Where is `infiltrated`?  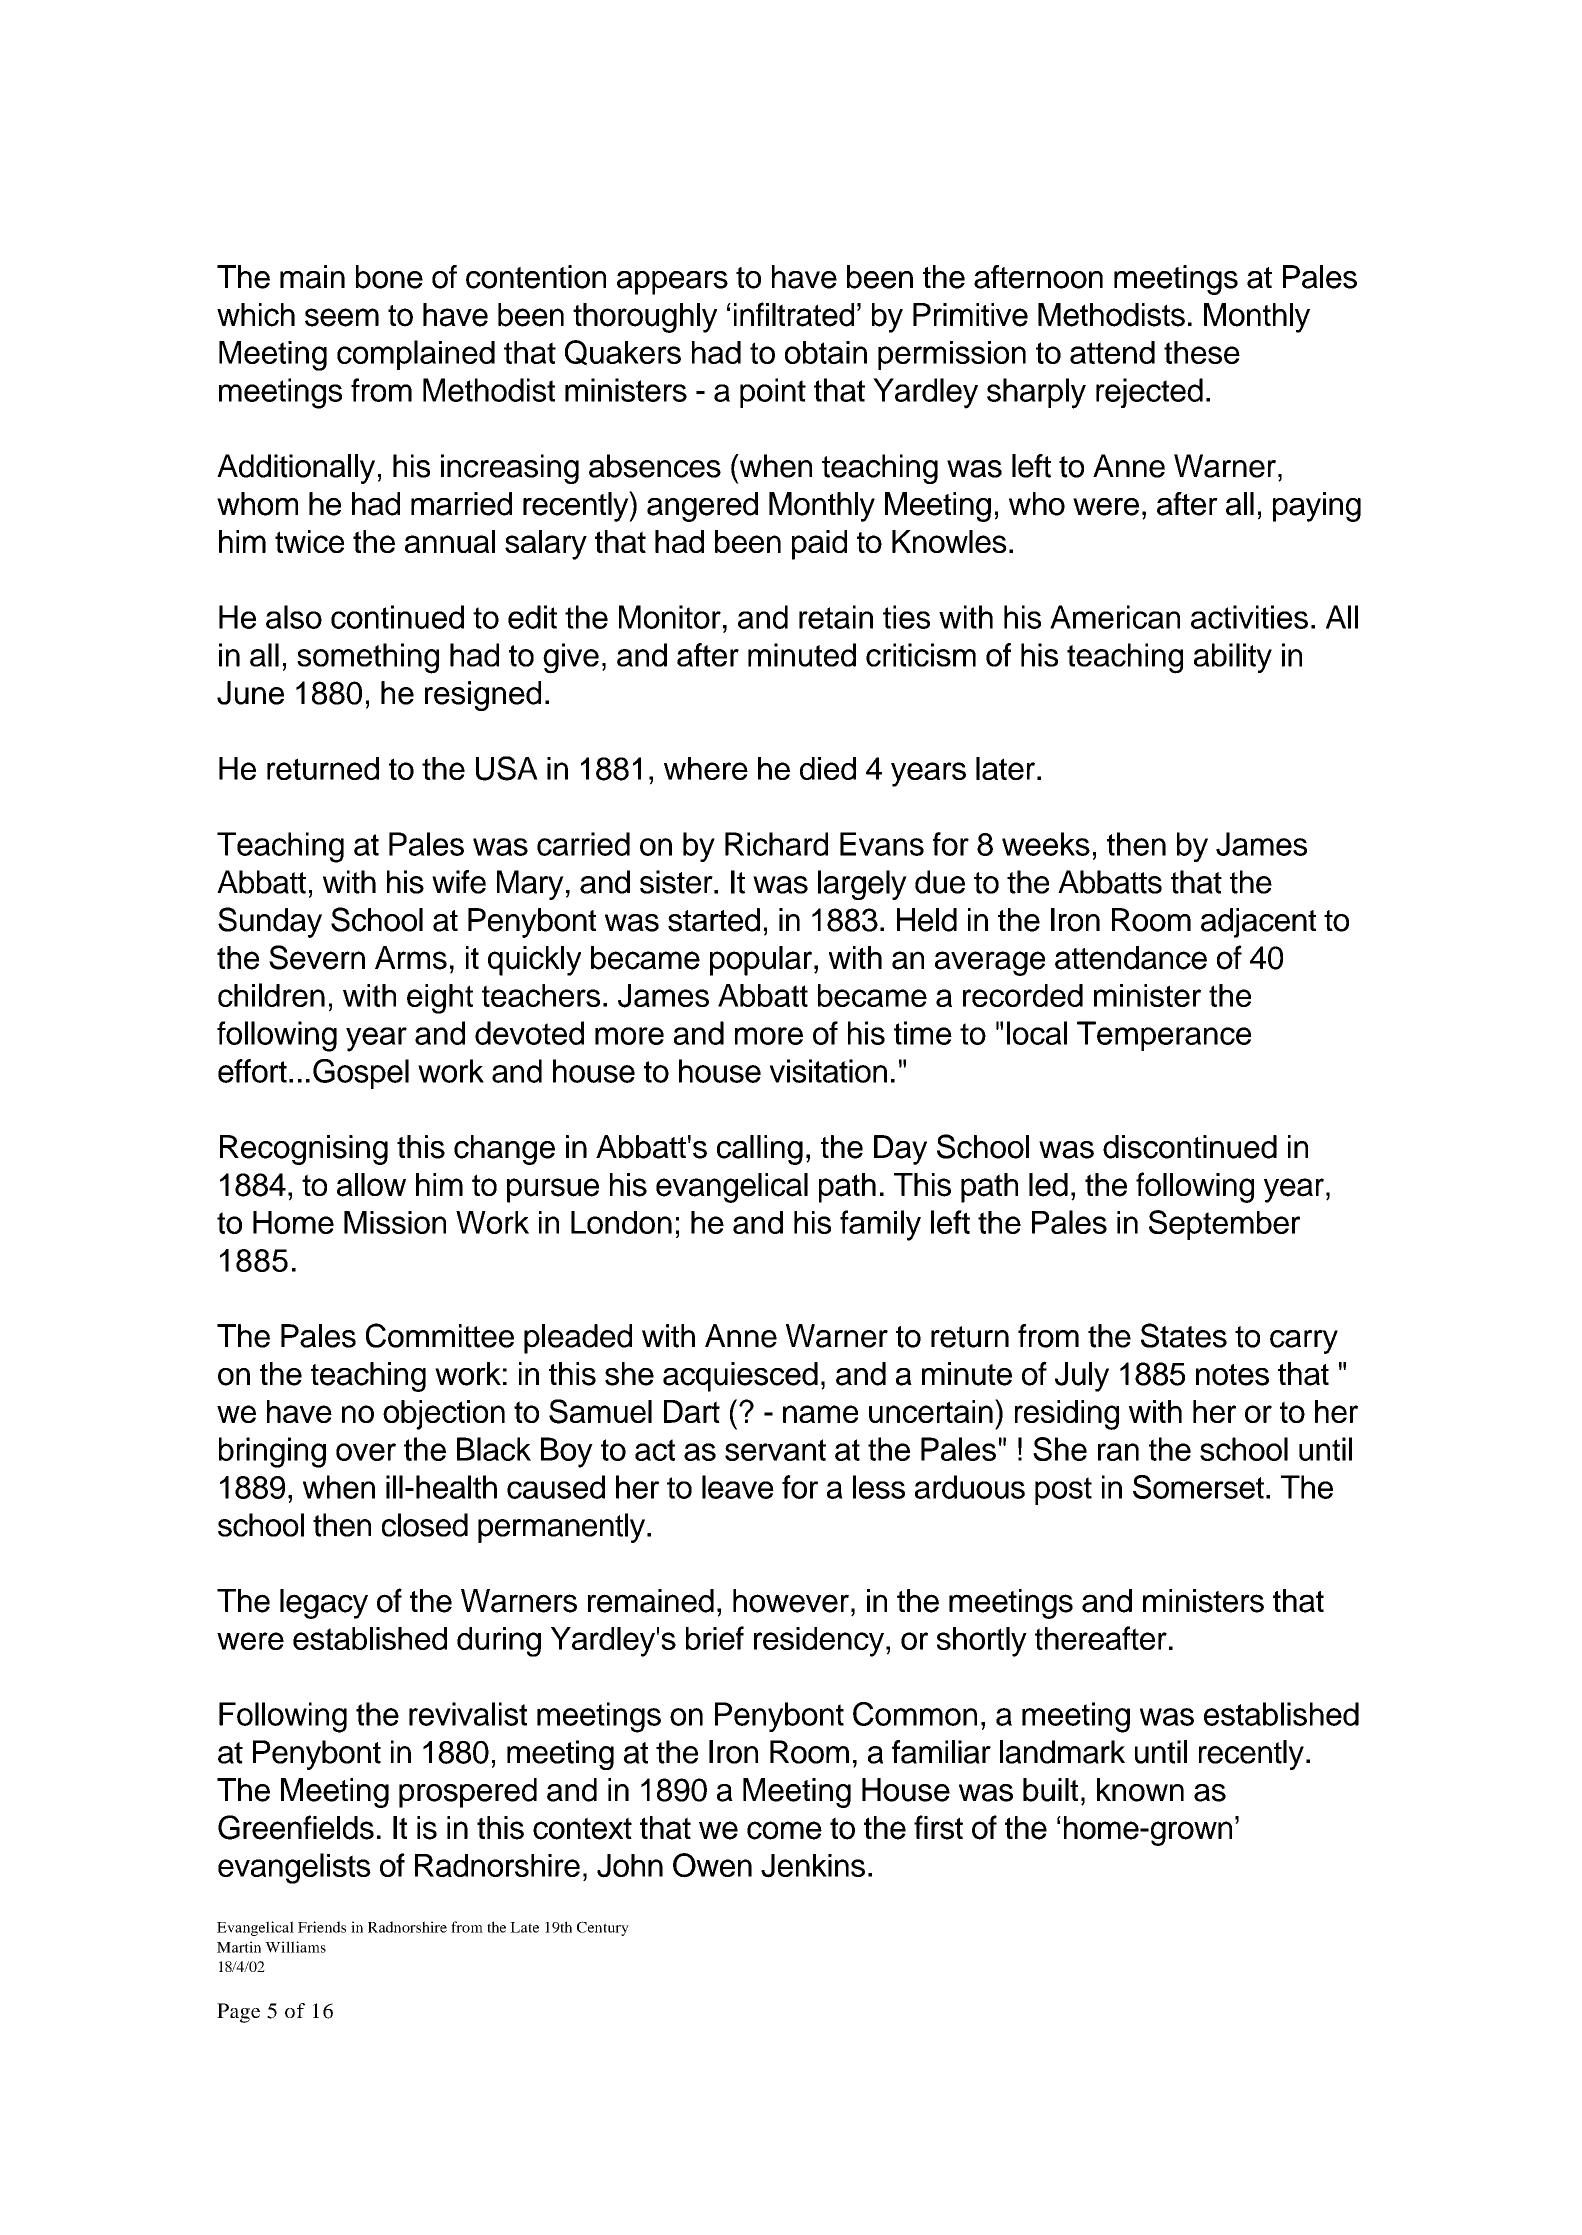
infiltrated is located at coordinates (794, 314).
